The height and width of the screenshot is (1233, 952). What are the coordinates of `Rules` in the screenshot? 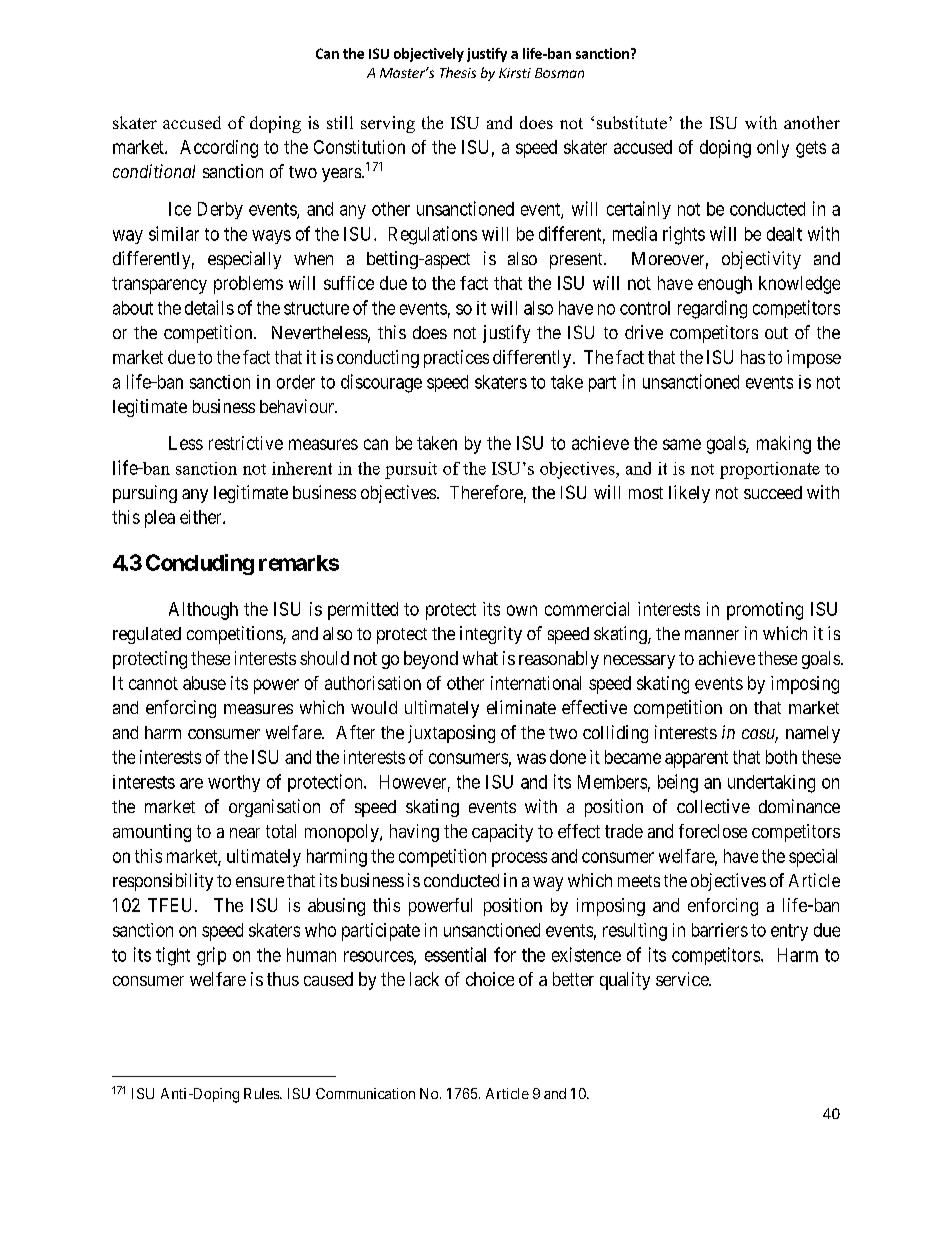 It's located at (262, 1093).
